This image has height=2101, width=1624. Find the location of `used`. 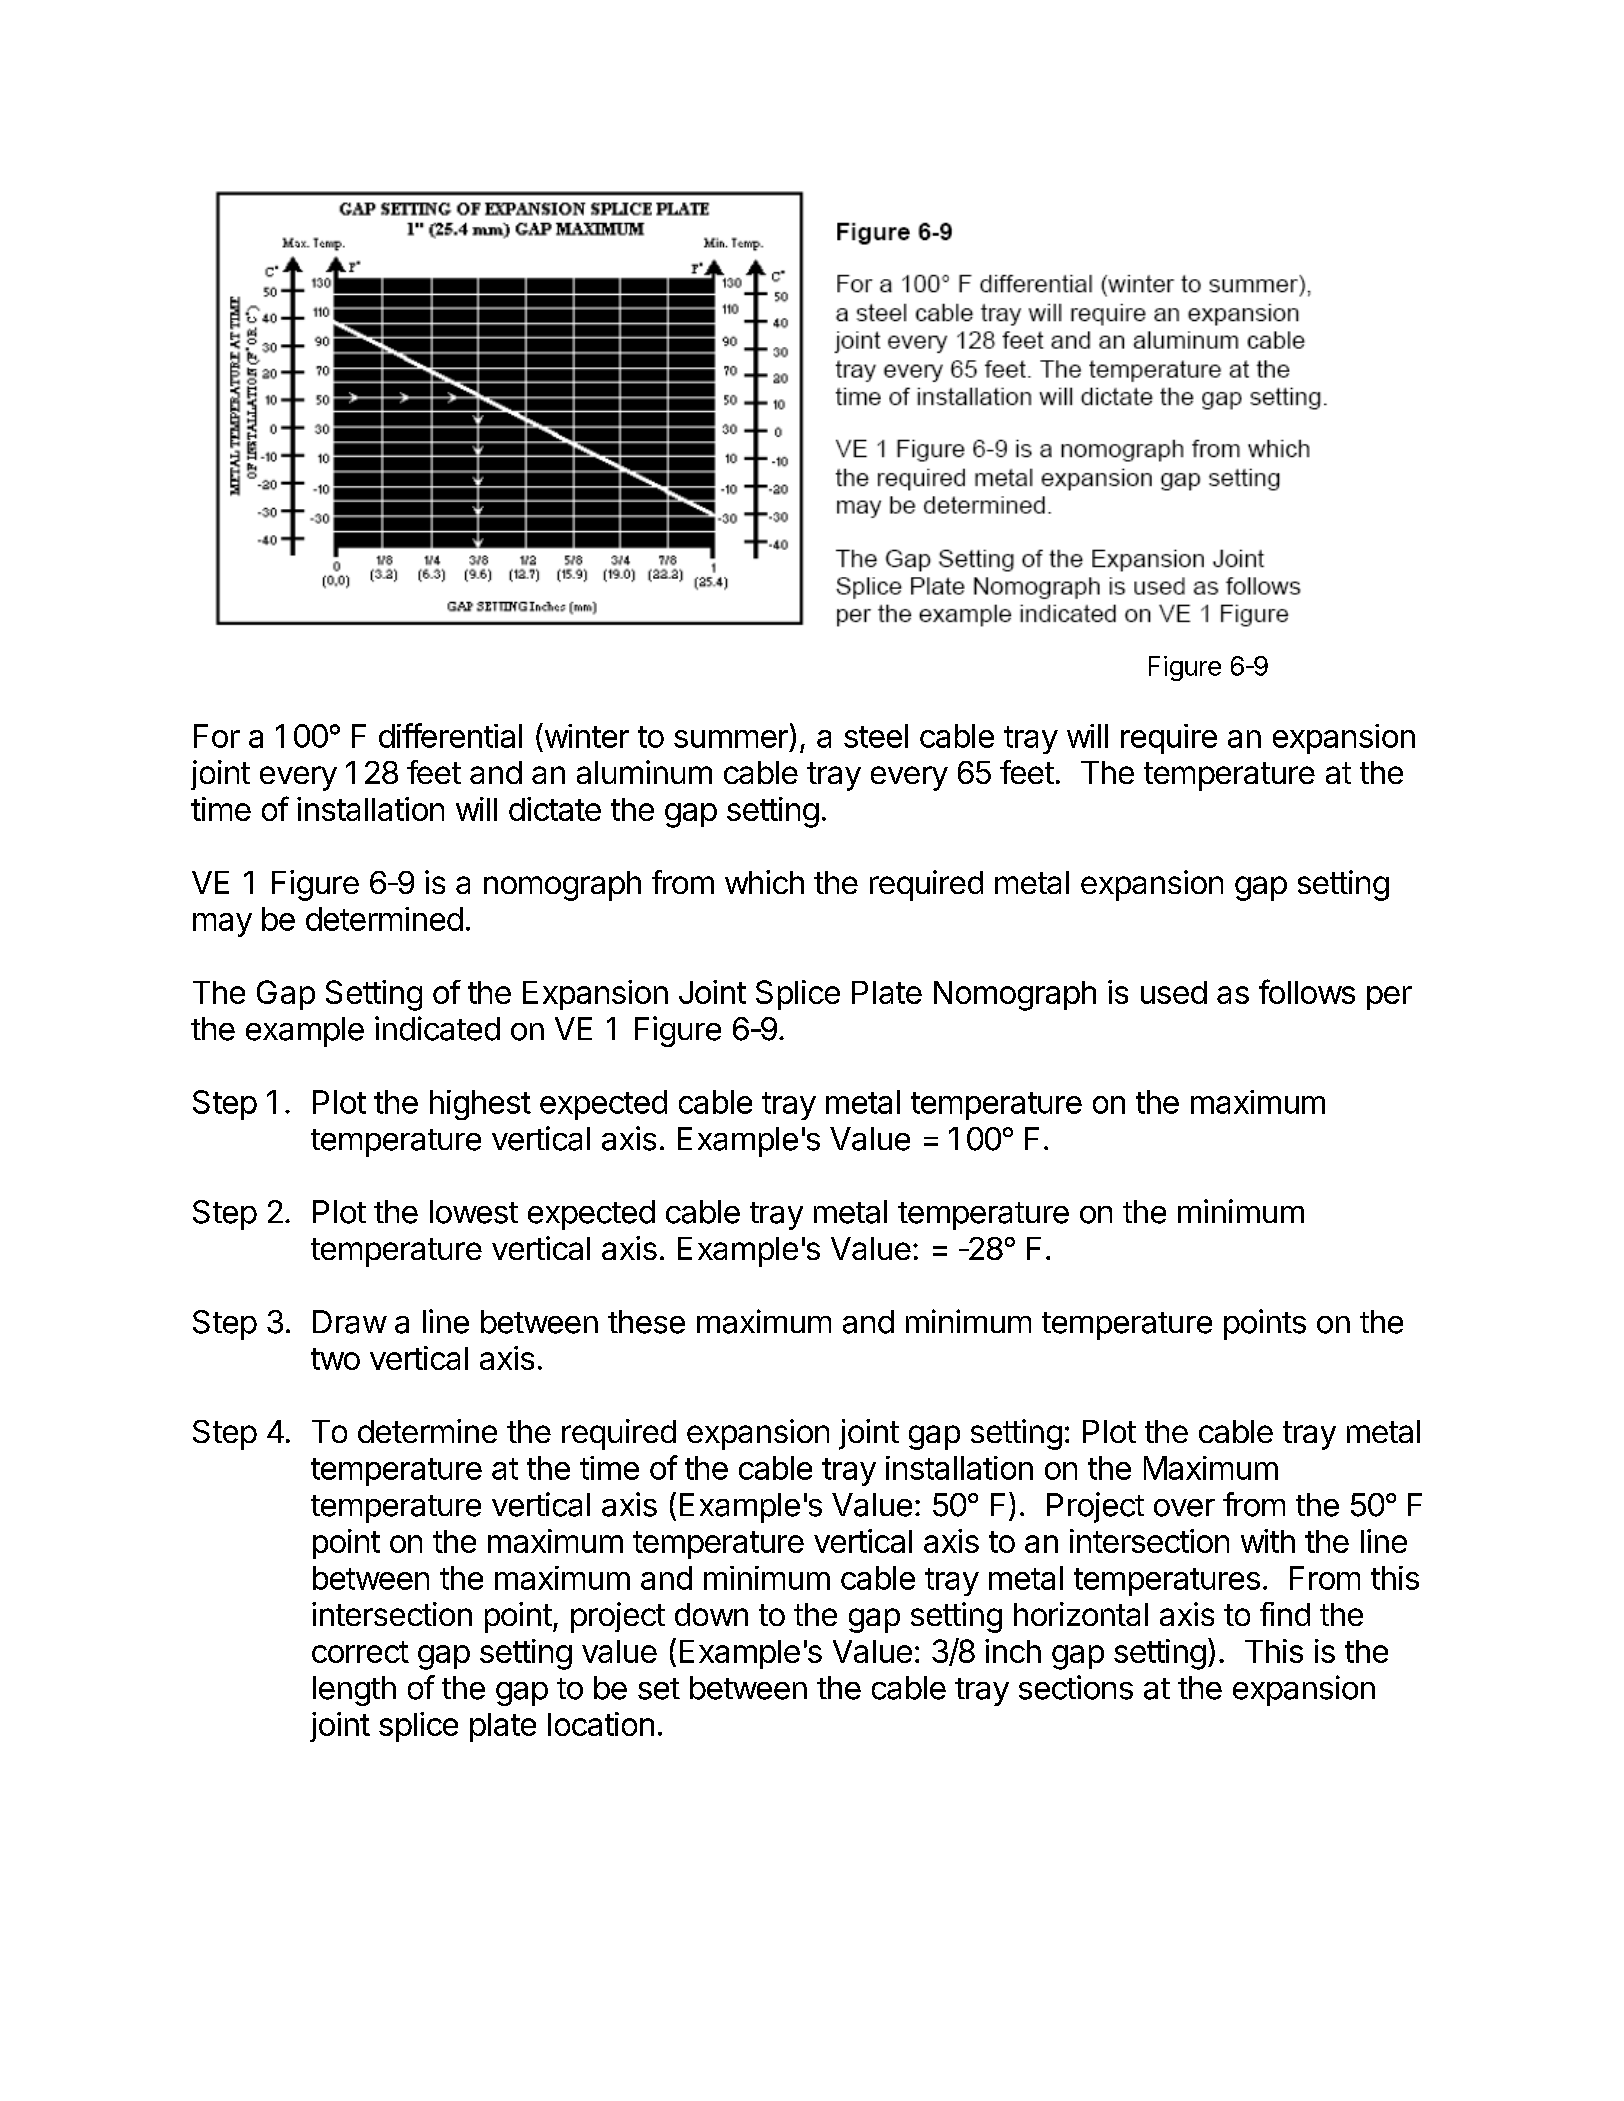

used is located at coordinates (1174, 992).
